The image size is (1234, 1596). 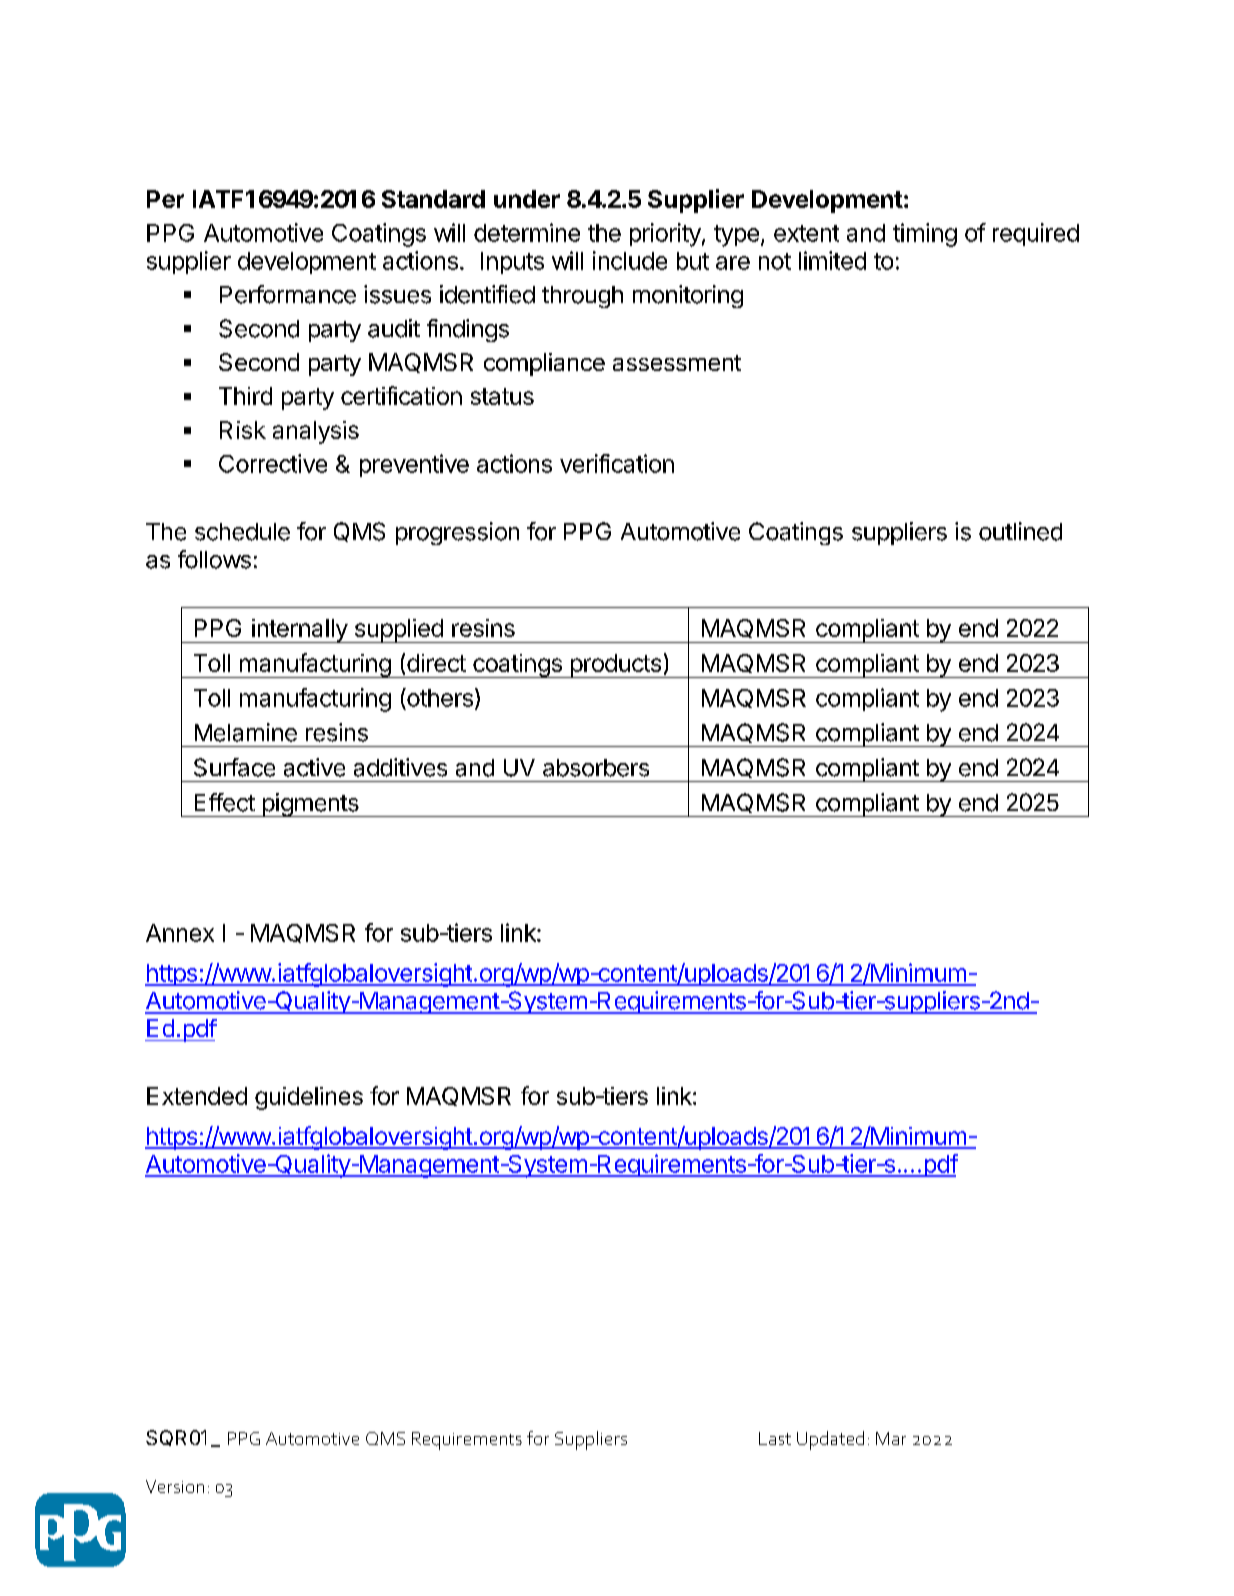 I want to click on Last, so click(x=775, y=1438).
